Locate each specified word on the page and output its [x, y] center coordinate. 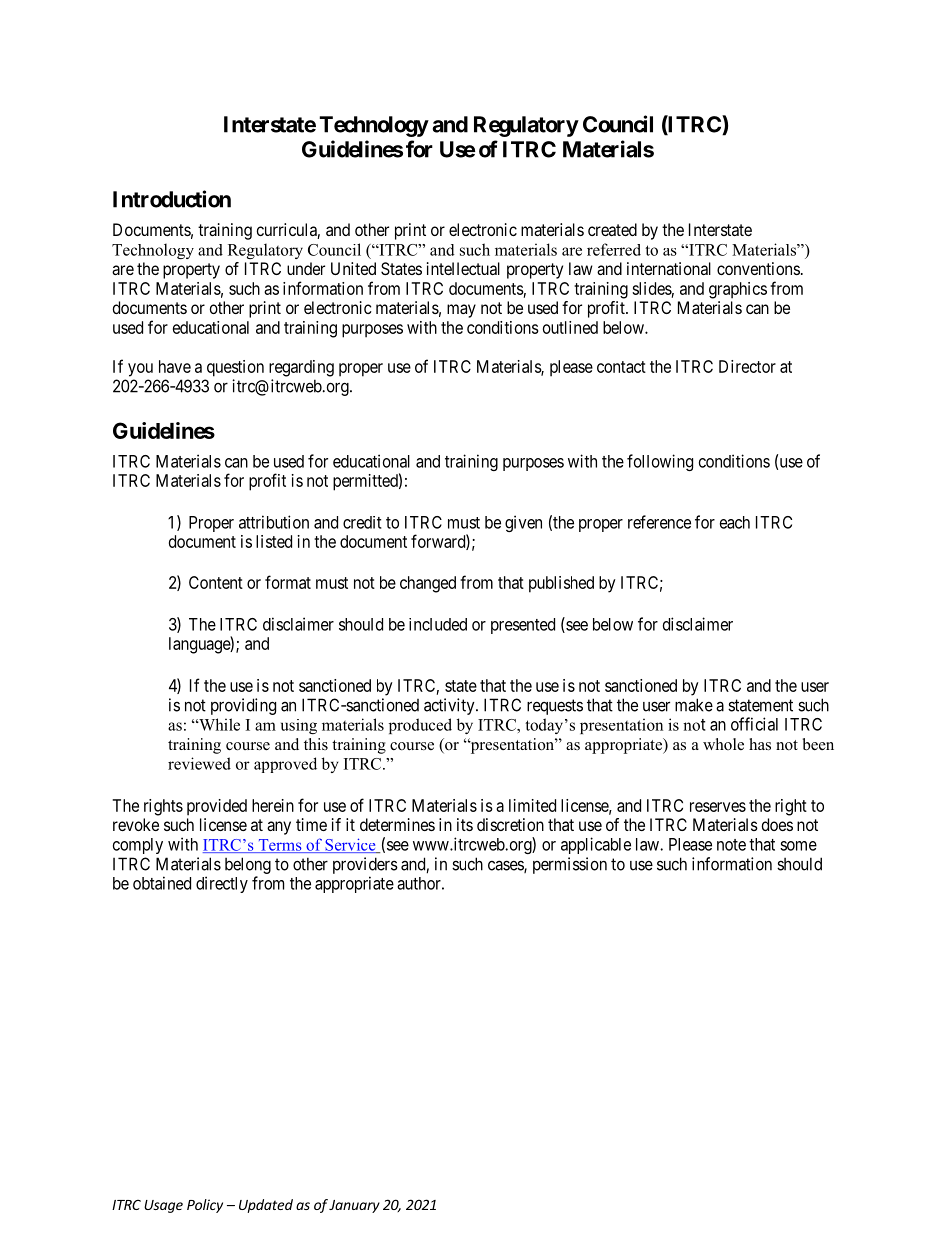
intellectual [463, 268]
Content [216, 582]
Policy [205, 1206]
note [731, 845]
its [465, 824]
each [735, 522]
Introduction [172, 199]
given [523, 523]
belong [248, 865]
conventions [758, 268]
